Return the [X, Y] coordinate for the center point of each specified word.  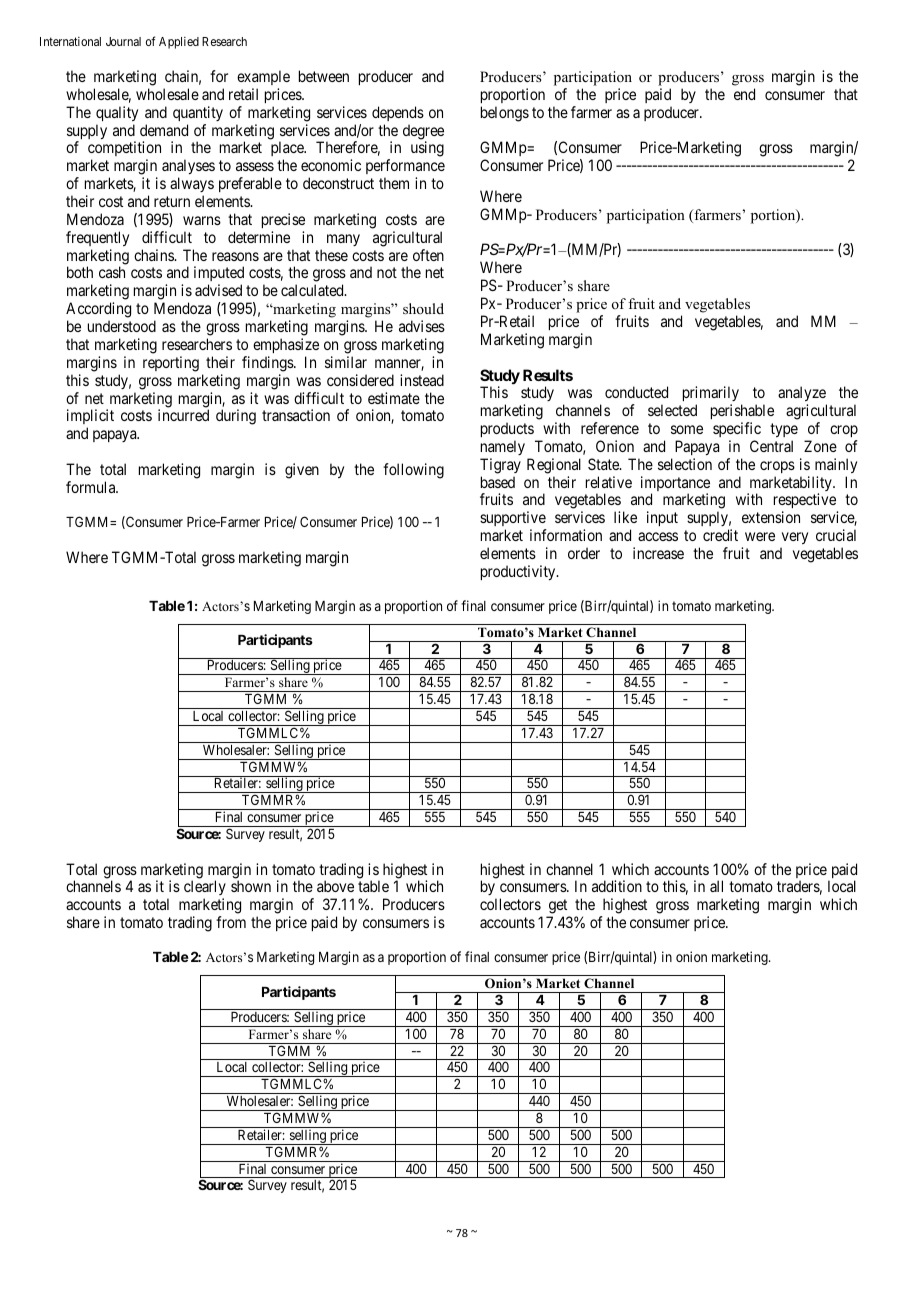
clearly [205, 889]
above [335, 886]
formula [92, 487]
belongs [505, 114]
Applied [179, 43]
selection [685, 464]
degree [423, 133]
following [413, 471]
